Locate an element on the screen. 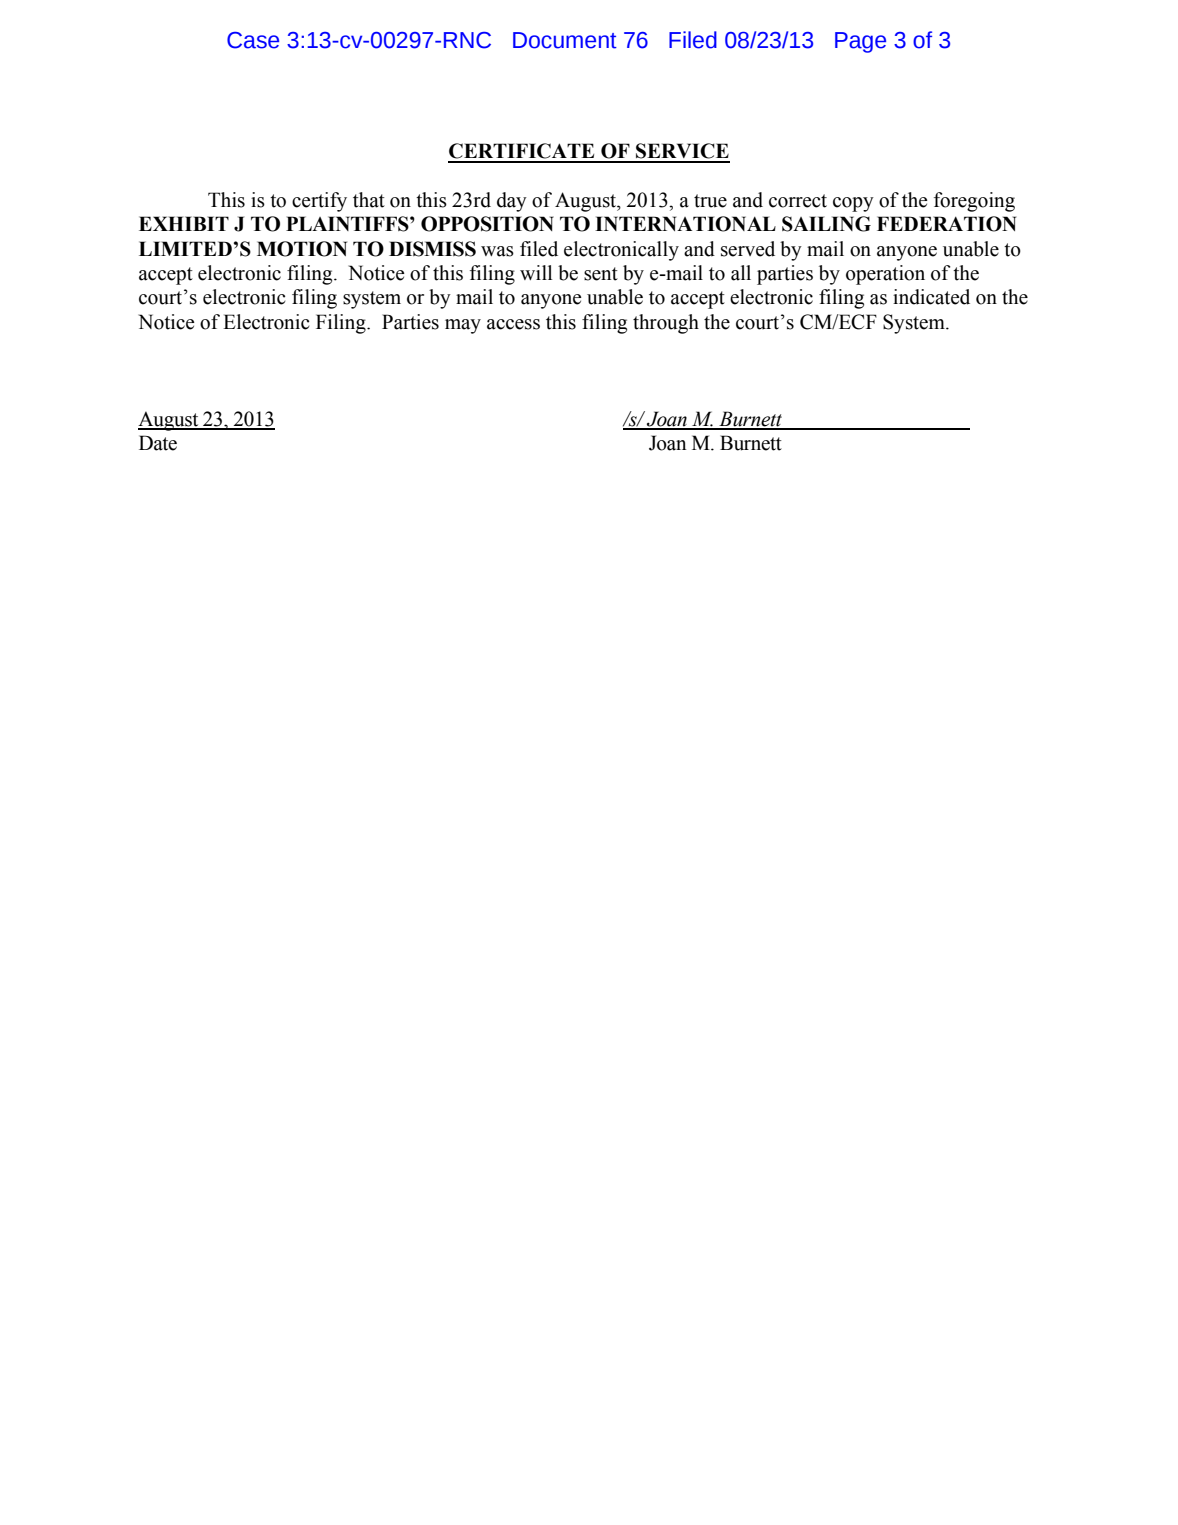  SAILING is located at coordinates (826, 224).
